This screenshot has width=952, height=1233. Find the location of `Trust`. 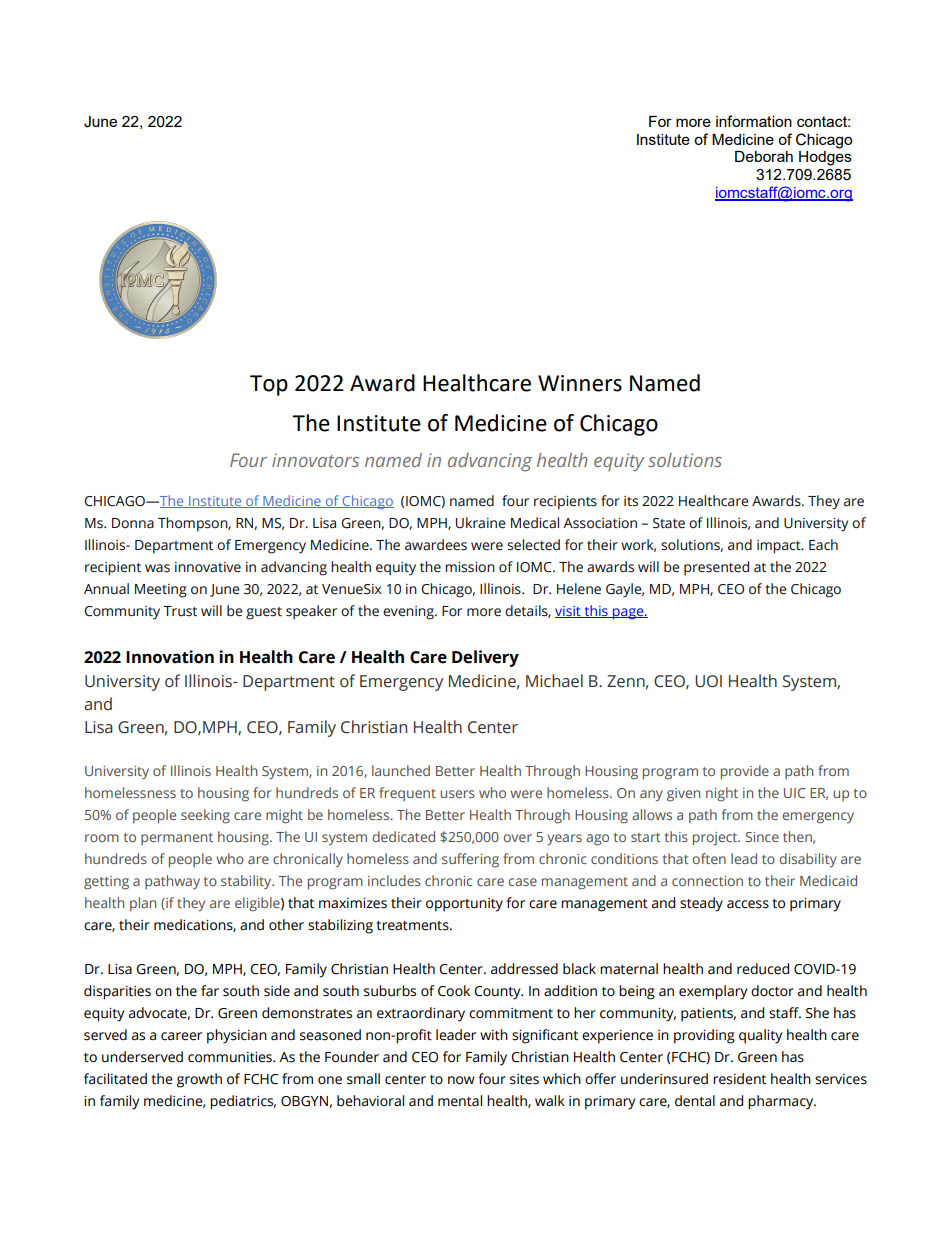

Trust is located at coordinates (180, 611).
